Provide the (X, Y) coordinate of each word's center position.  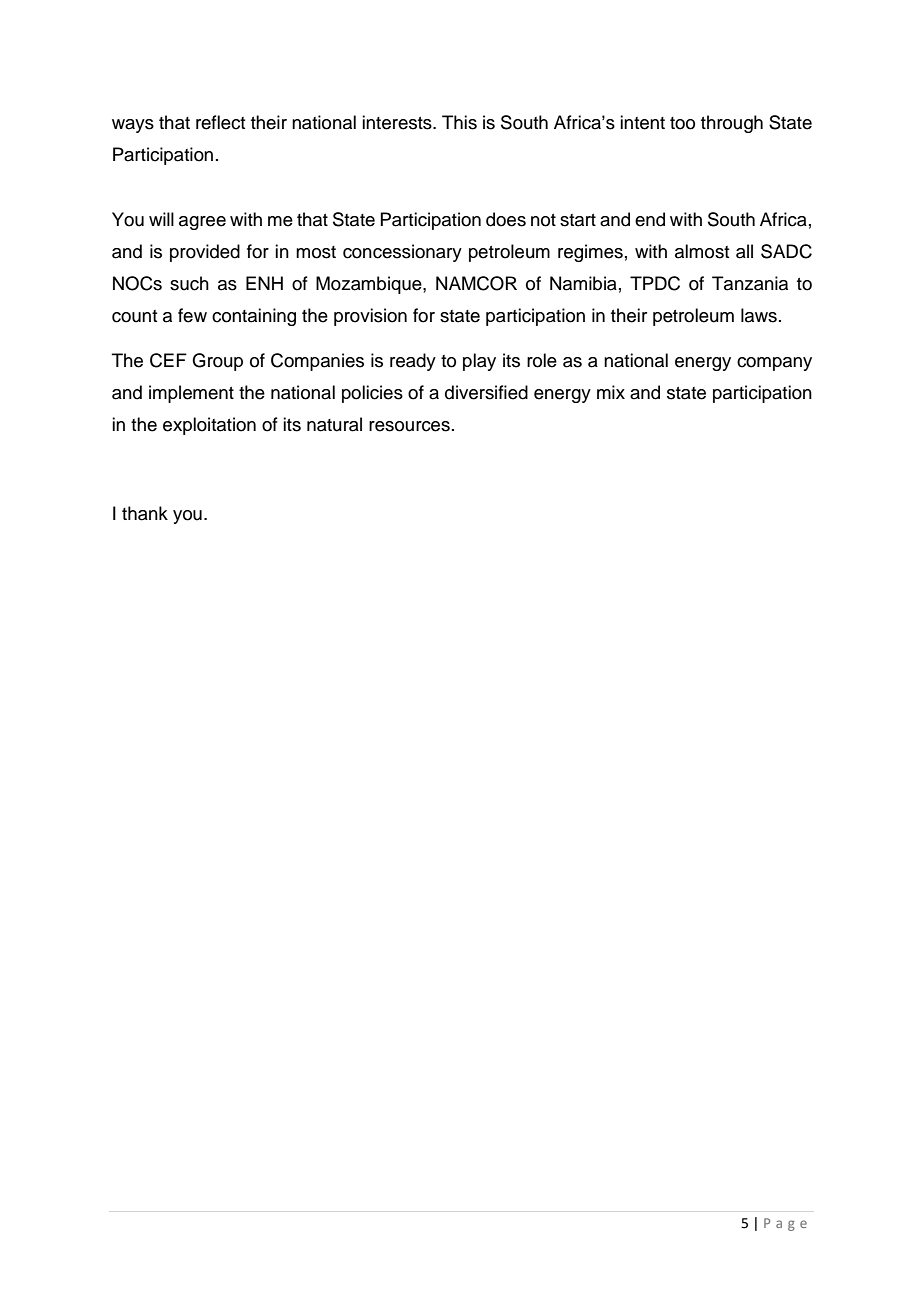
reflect (220, 122)
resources (409, 426)
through (732, 124)
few (192, 315)
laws (759, 315)
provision (370, 317)
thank (145, 513)
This (459, 122)
